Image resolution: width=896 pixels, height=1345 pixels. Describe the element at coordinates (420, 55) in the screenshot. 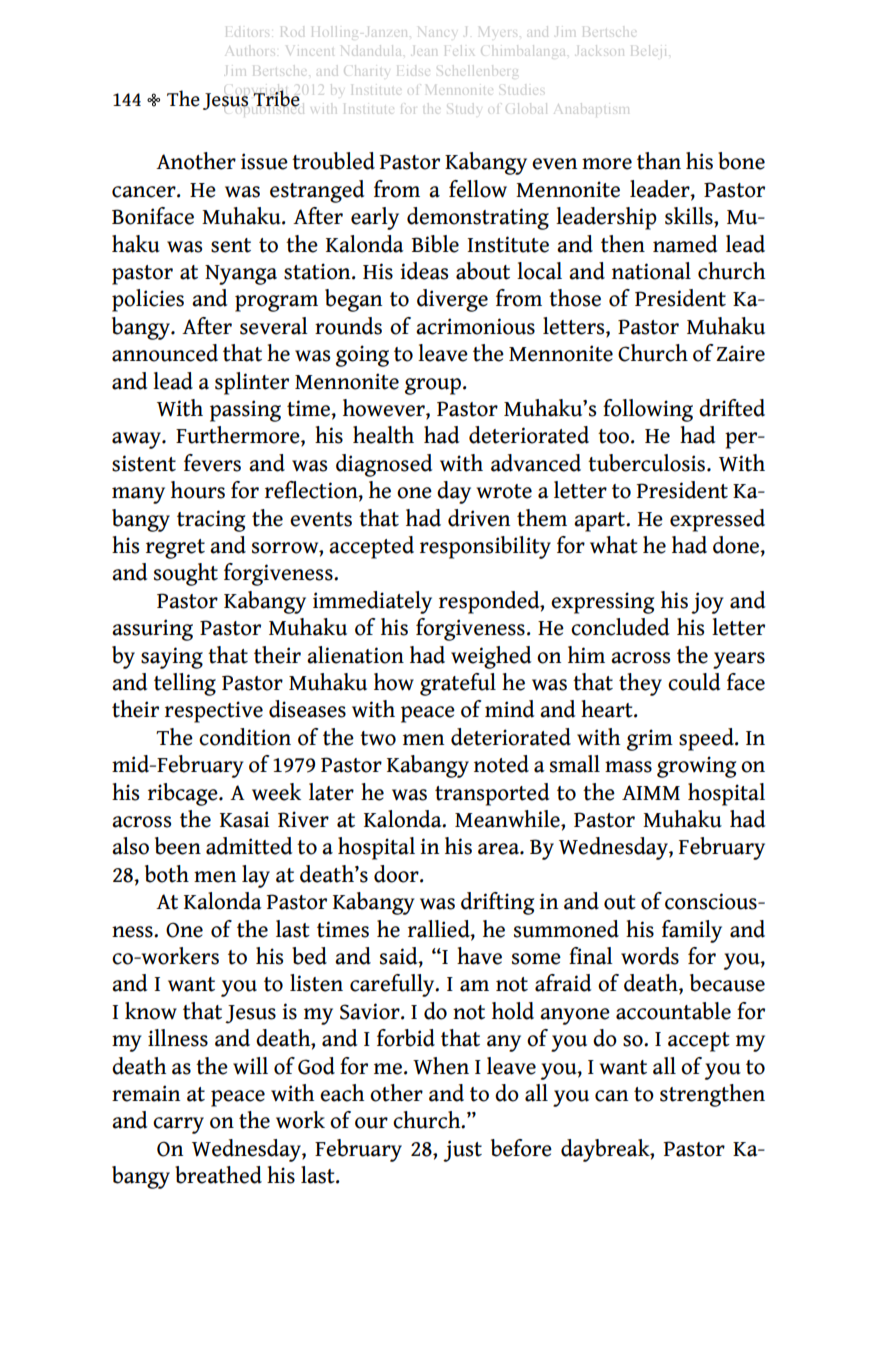

I see `Jean` at that location.
